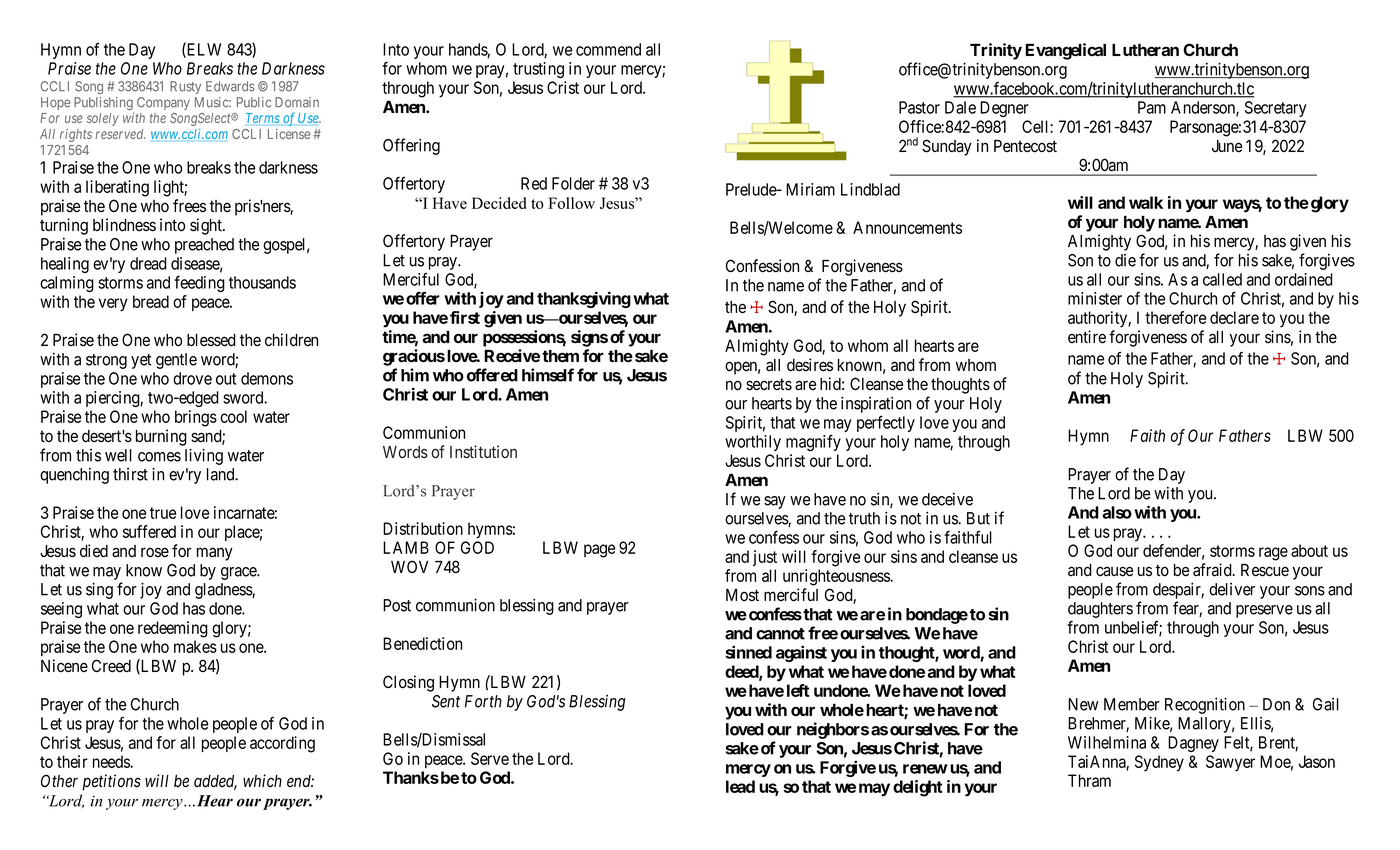 Image resolution: width=1400 pixels, height=850 pixels. I want to click on added, so click(215, 782).
